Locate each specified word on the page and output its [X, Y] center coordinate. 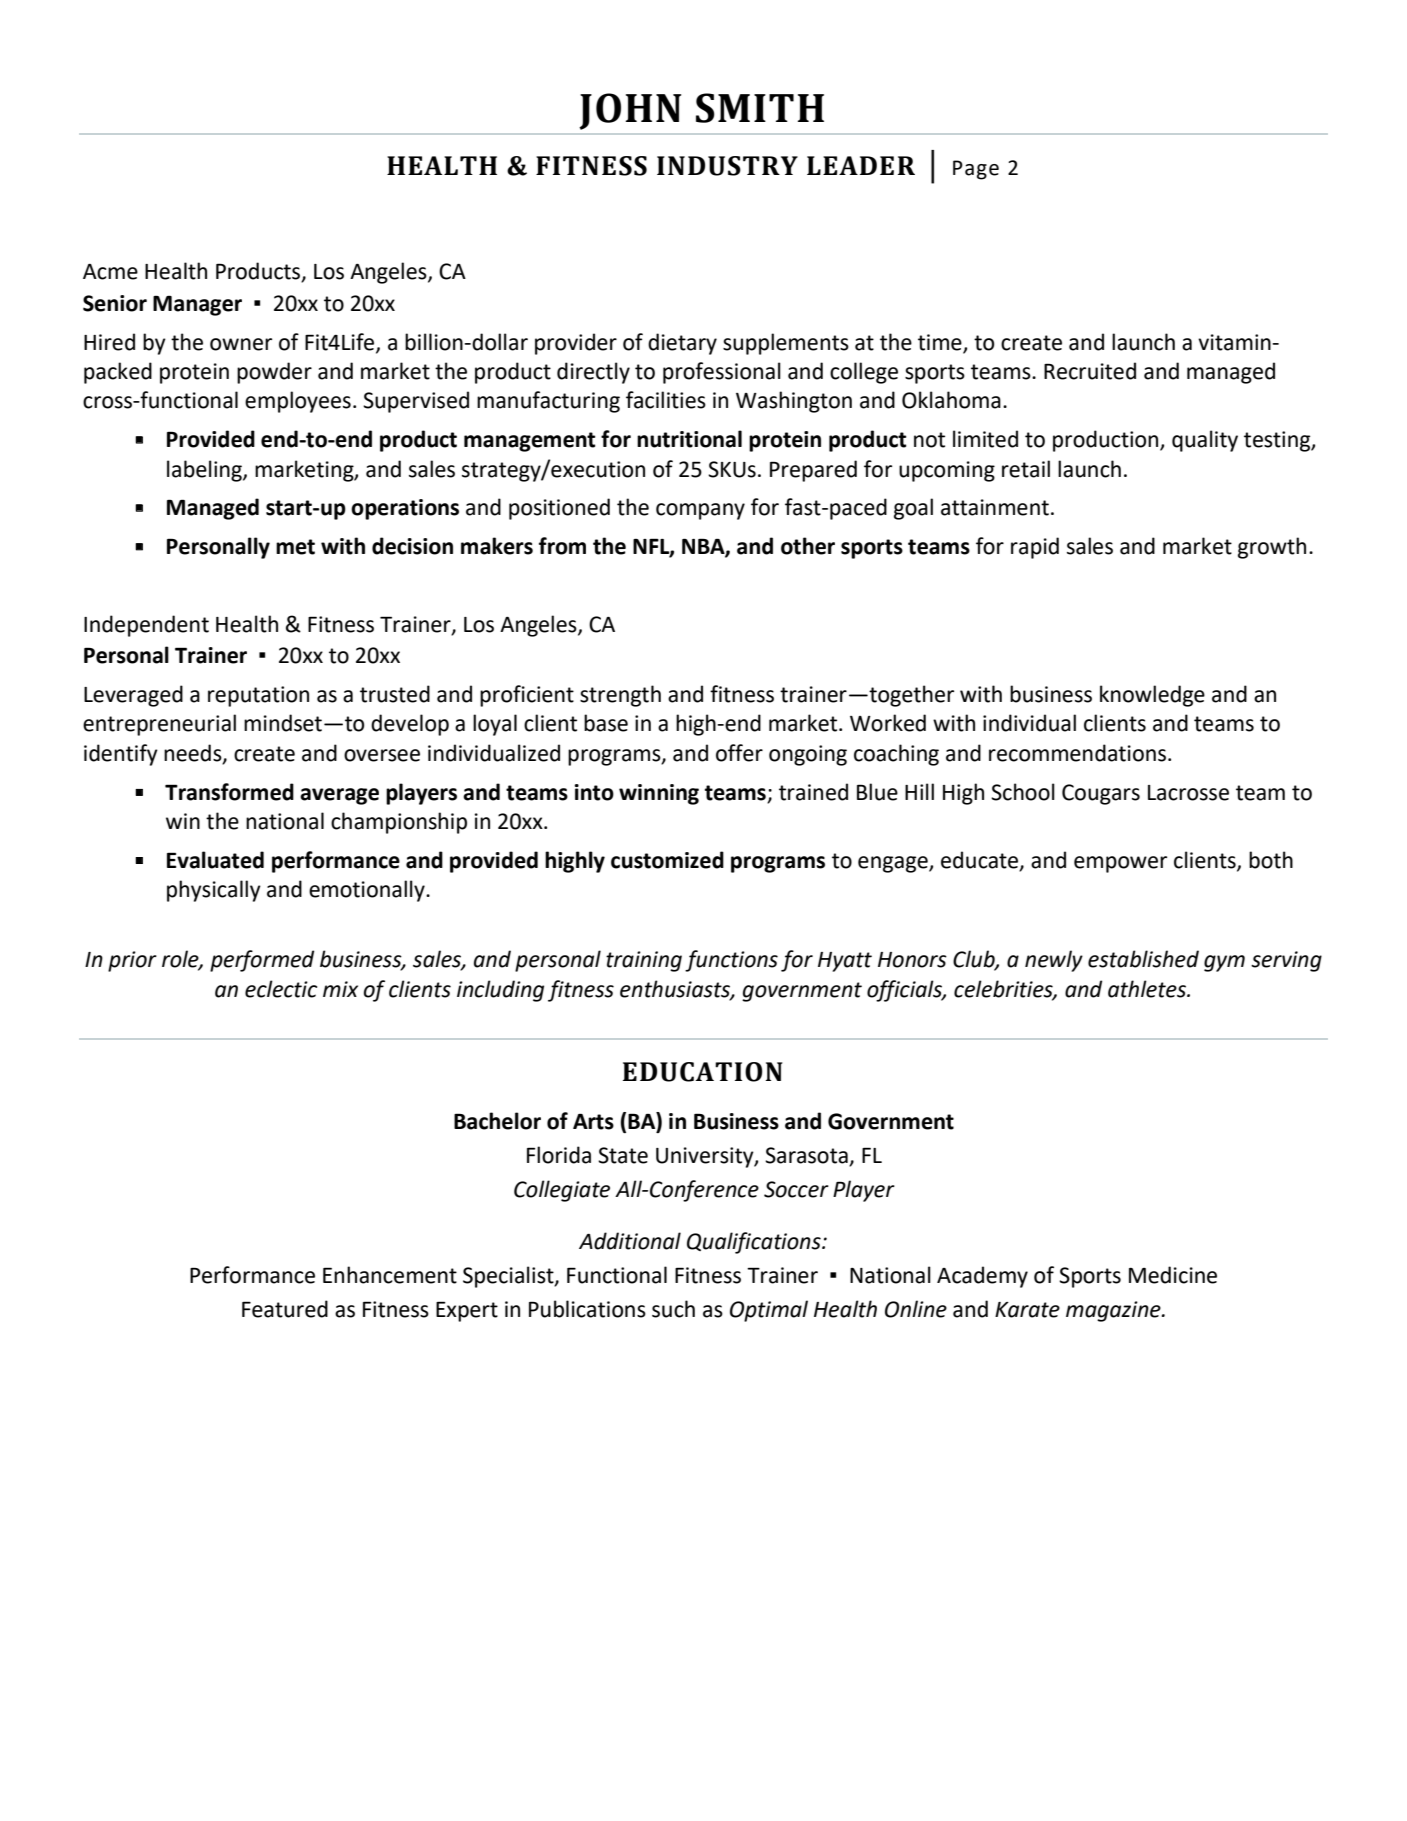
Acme [110, 272]
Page [976, 170]
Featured [285, 1309]
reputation [258, 696]
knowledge [1152, 696]
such [673, 1309]
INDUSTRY [727, 166]
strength [620, 696]
